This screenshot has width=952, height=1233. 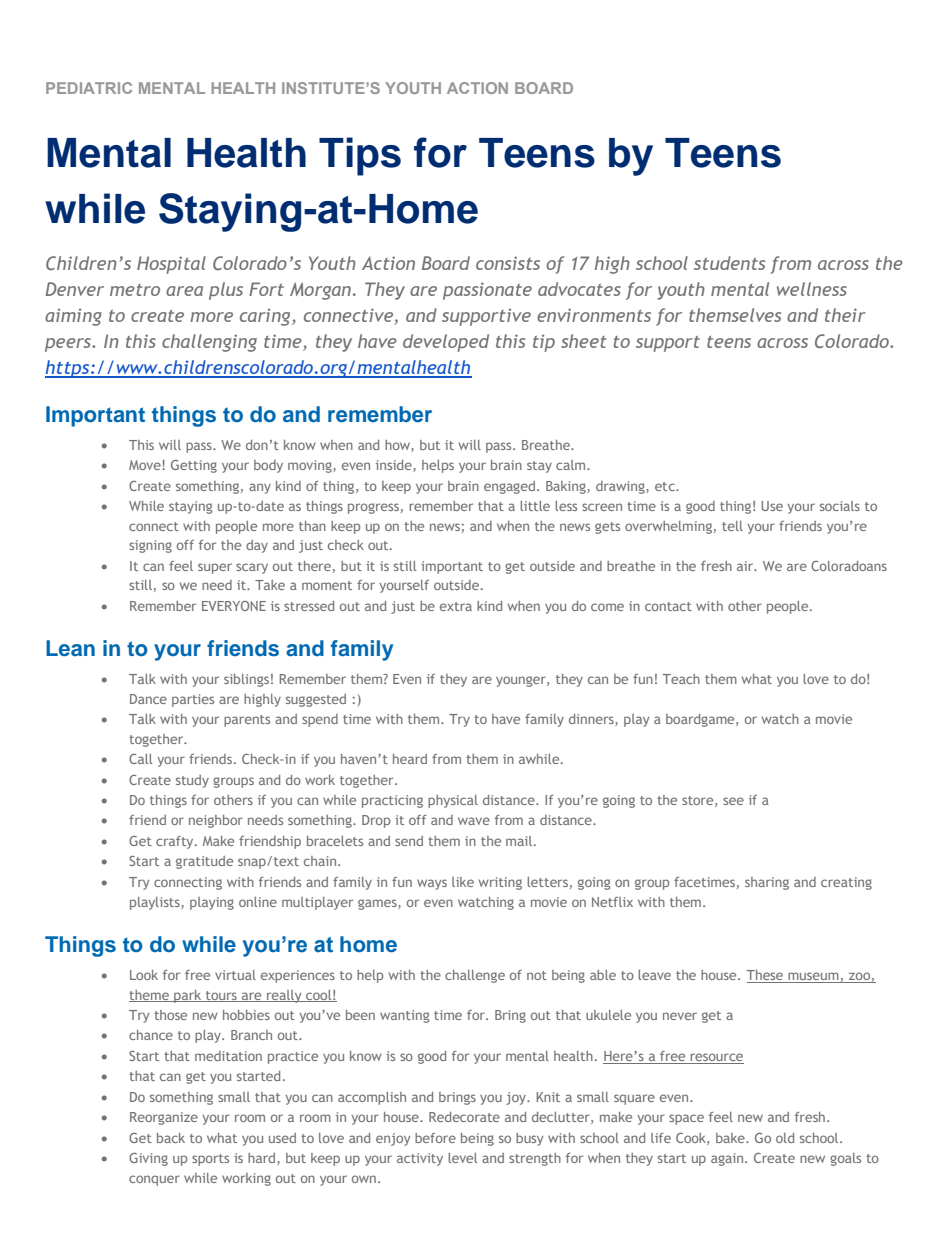 I want to click on developed, so click(x=446, y=343).
